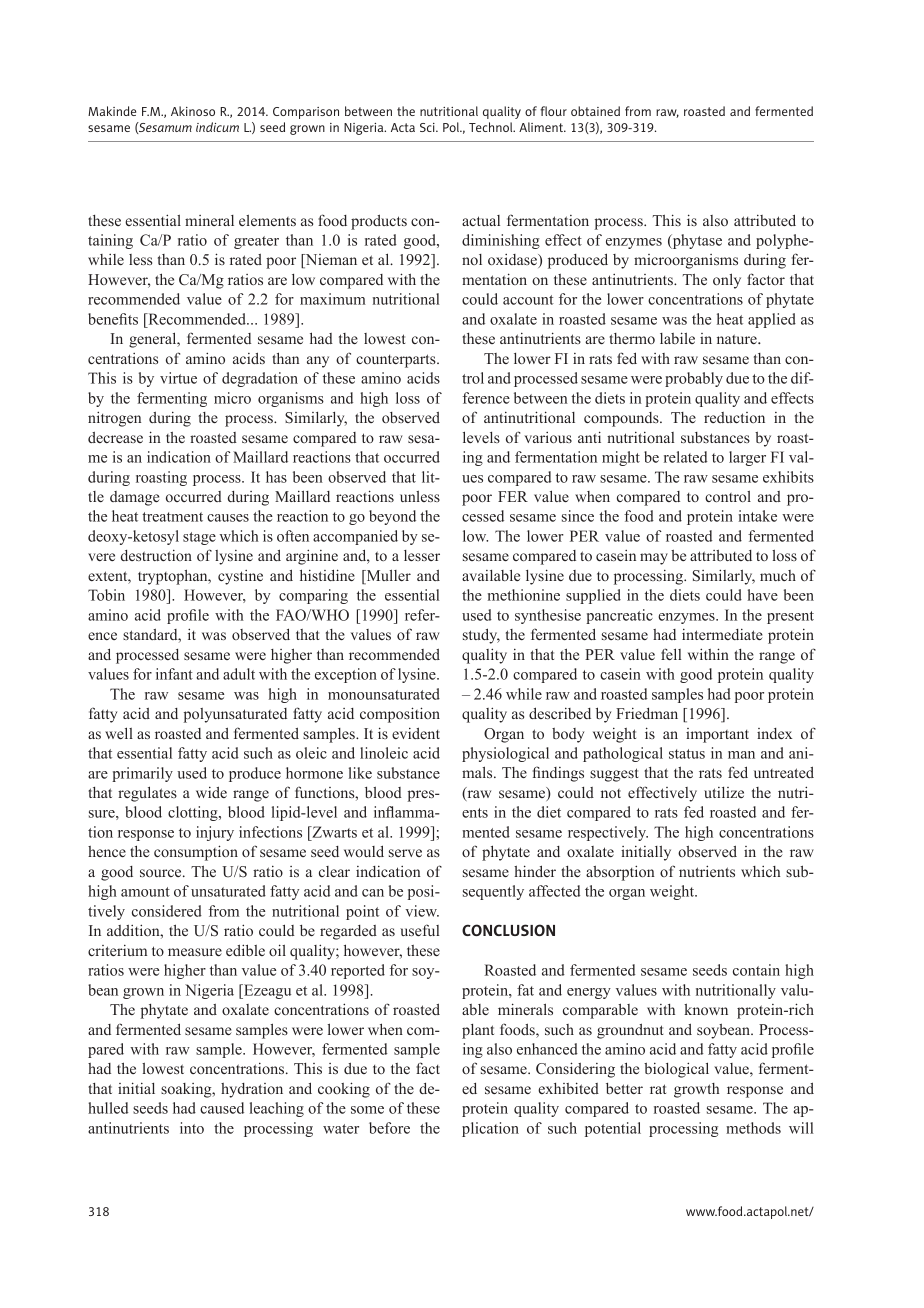 This screenshot has width=924, height=1308. Describe the element at coordinates (696, 1090) in the screenshot. I see `growth` at that location.
